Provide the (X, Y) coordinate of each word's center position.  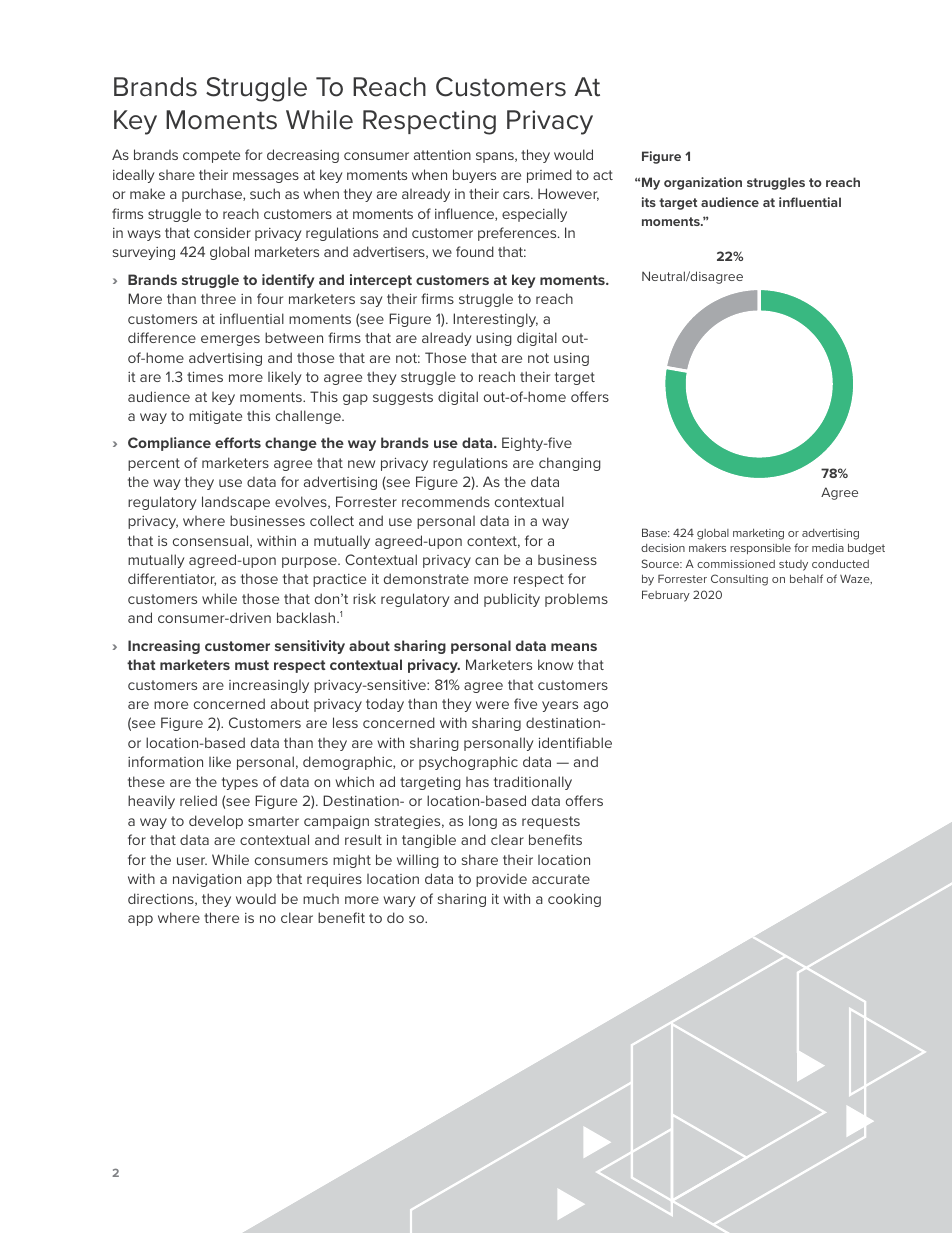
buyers (474, 176)
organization (703, 183)
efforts (238, 442)
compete (211, 156)
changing (570, 464)
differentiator (172, 579)
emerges (230, 340)
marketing (758, 534)
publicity (512, 600)
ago (596, 706)
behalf (806, 578)
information (165, 761)
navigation (207, 880)
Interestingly (495, 320)
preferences (518, 234)
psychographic (468, 763)
